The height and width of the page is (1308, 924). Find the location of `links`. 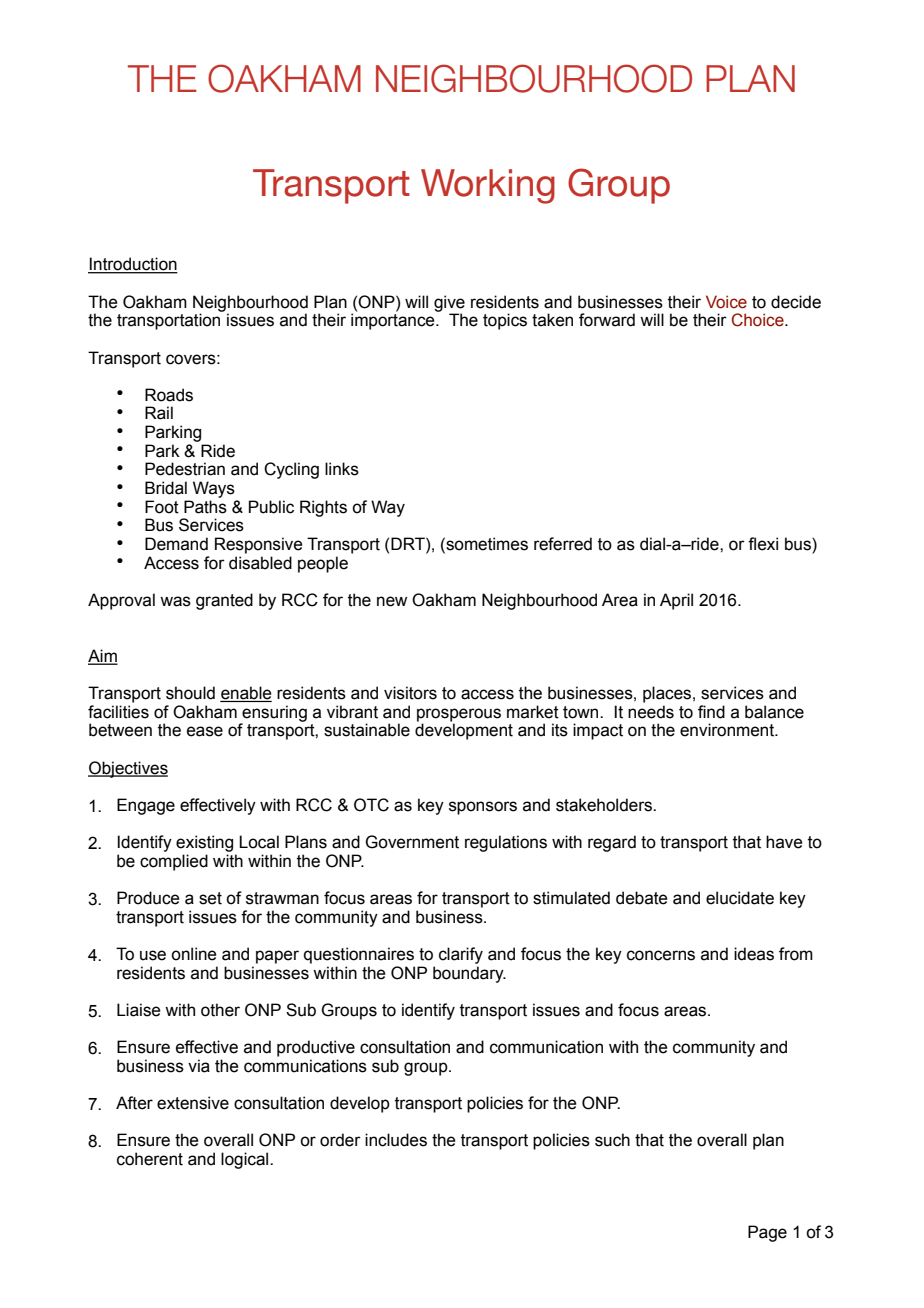

links is located at coordinates (342, 469).
